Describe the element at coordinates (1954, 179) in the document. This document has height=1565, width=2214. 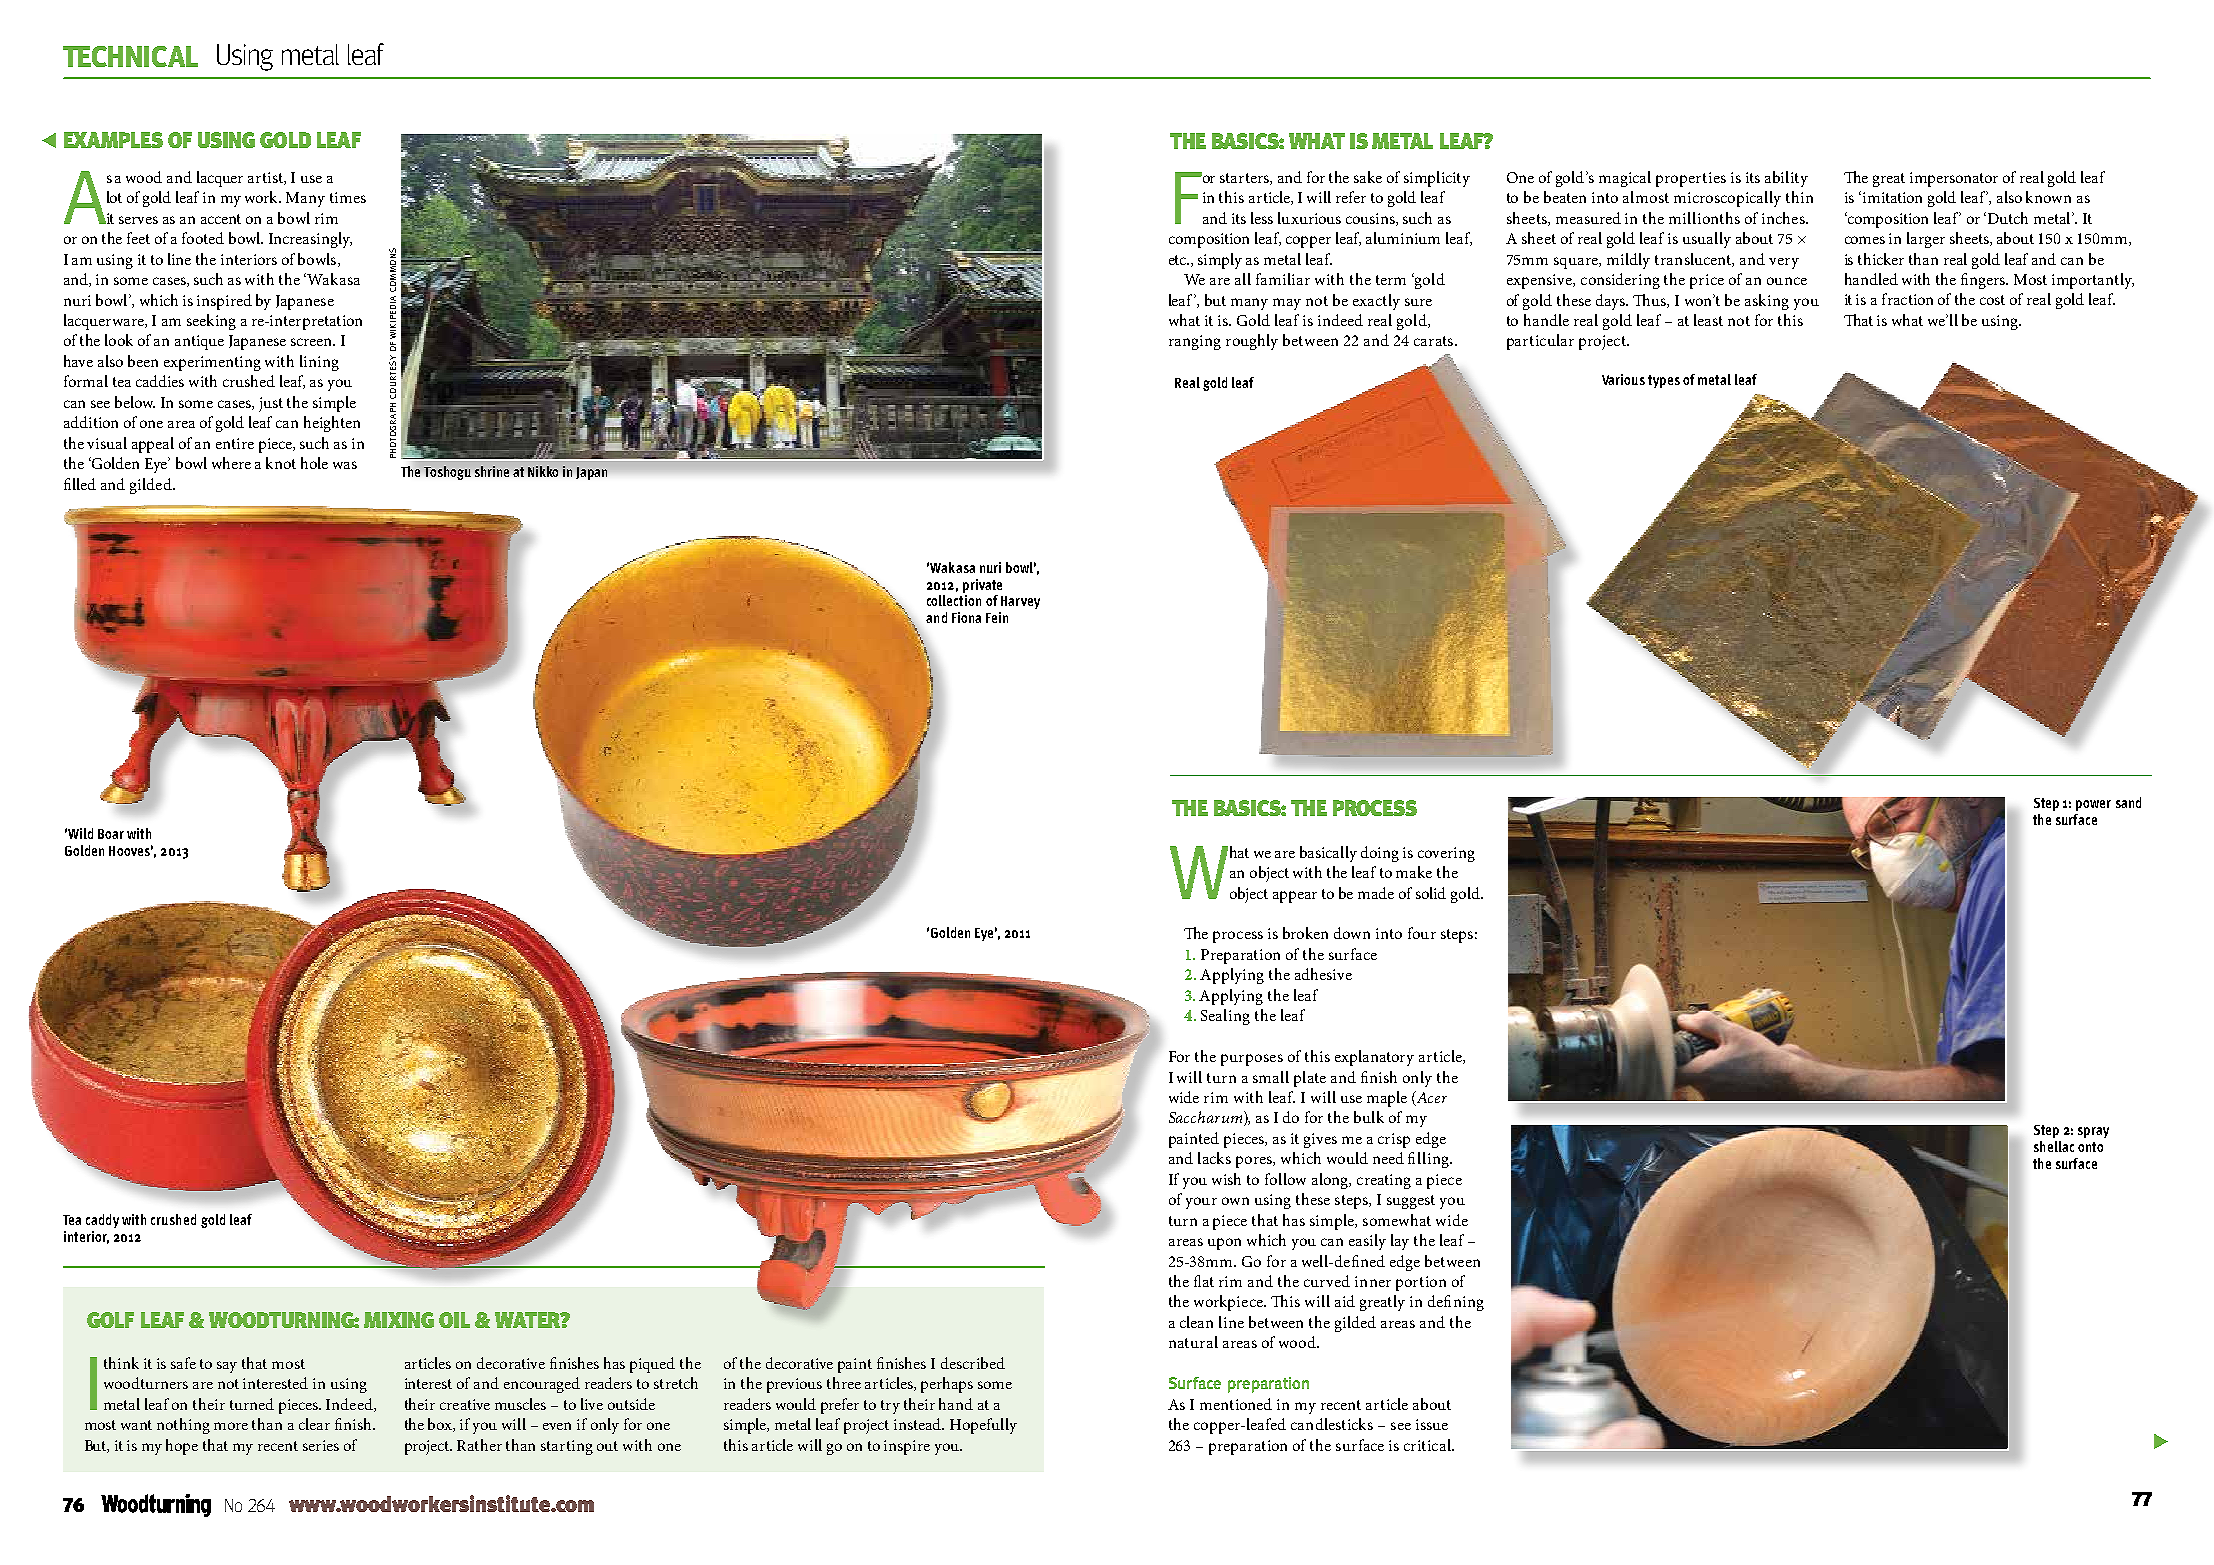
I see `impersonator` at that location.
